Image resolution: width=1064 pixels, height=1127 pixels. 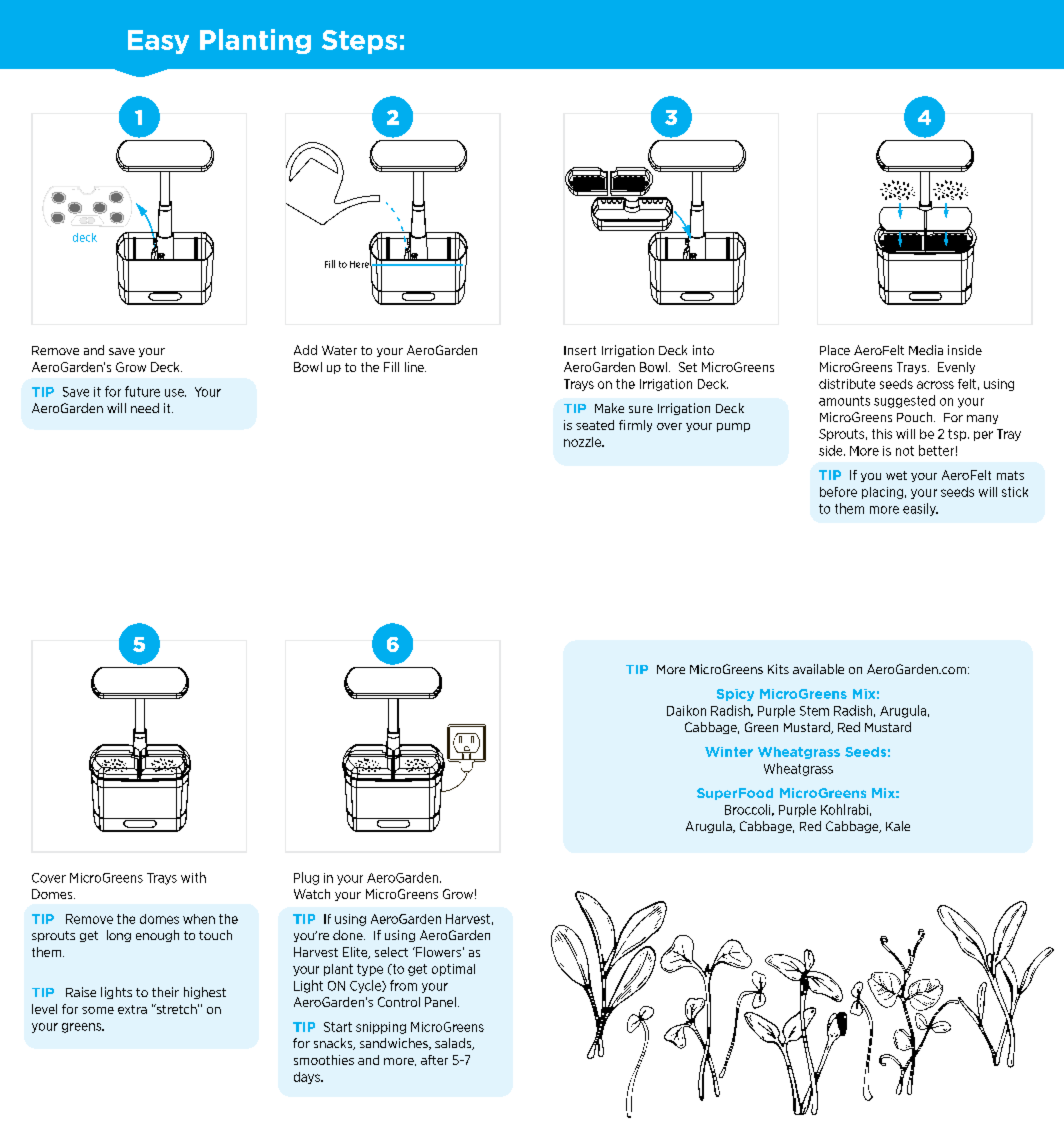 I want to click on Steps, so click(x=359, y=42).
